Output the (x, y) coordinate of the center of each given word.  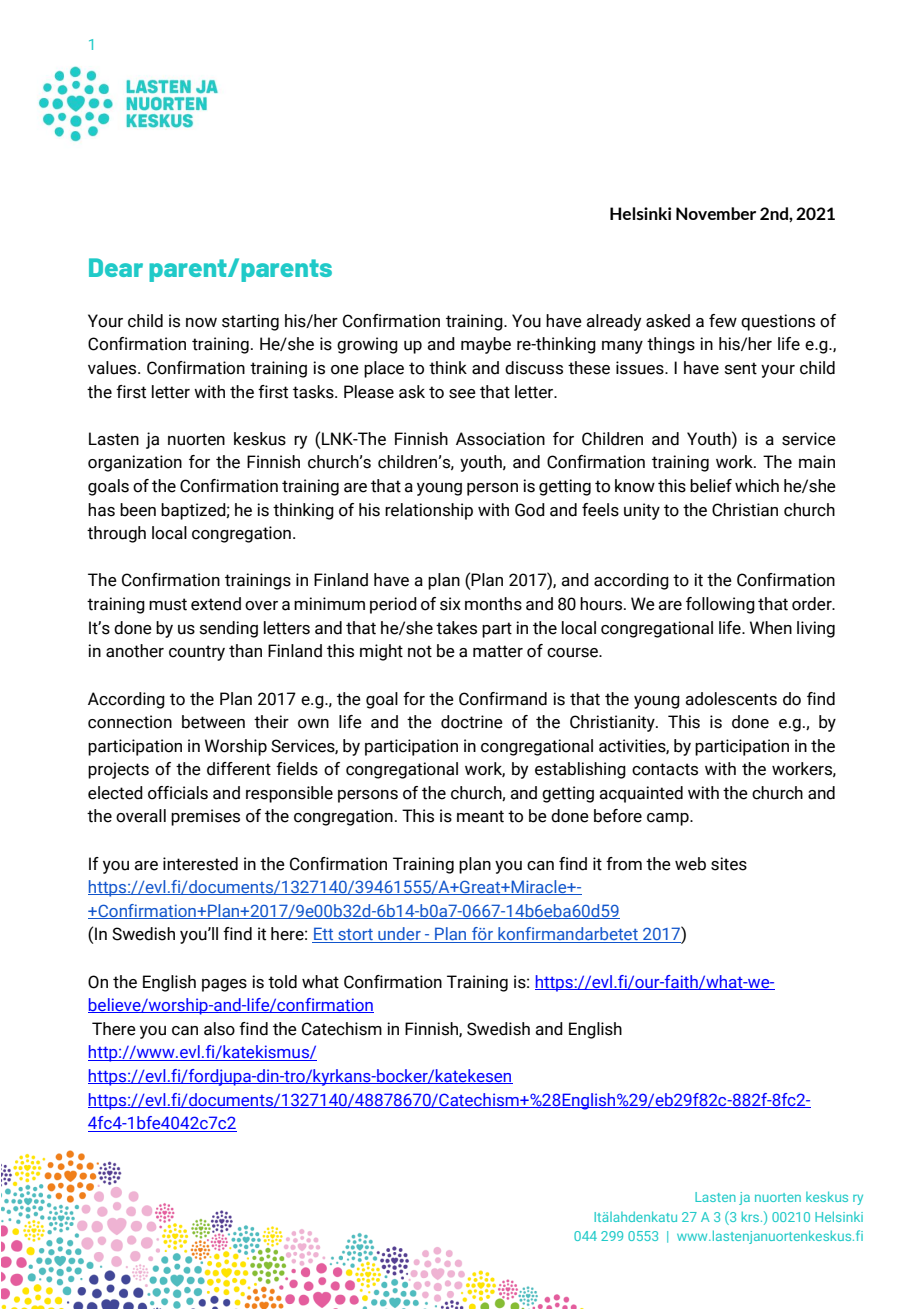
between (213, 722)
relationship (429, 511)
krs (752, 1217)
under (399, 935)
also (219, 1029)
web (690, 864)
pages (224, 985)
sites (729, 864)
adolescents (731, 699)
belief (711, 486)
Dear (116, 267)
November (716, 213)
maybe (486, 345)
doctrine (472, 722)
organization (135, 463)
